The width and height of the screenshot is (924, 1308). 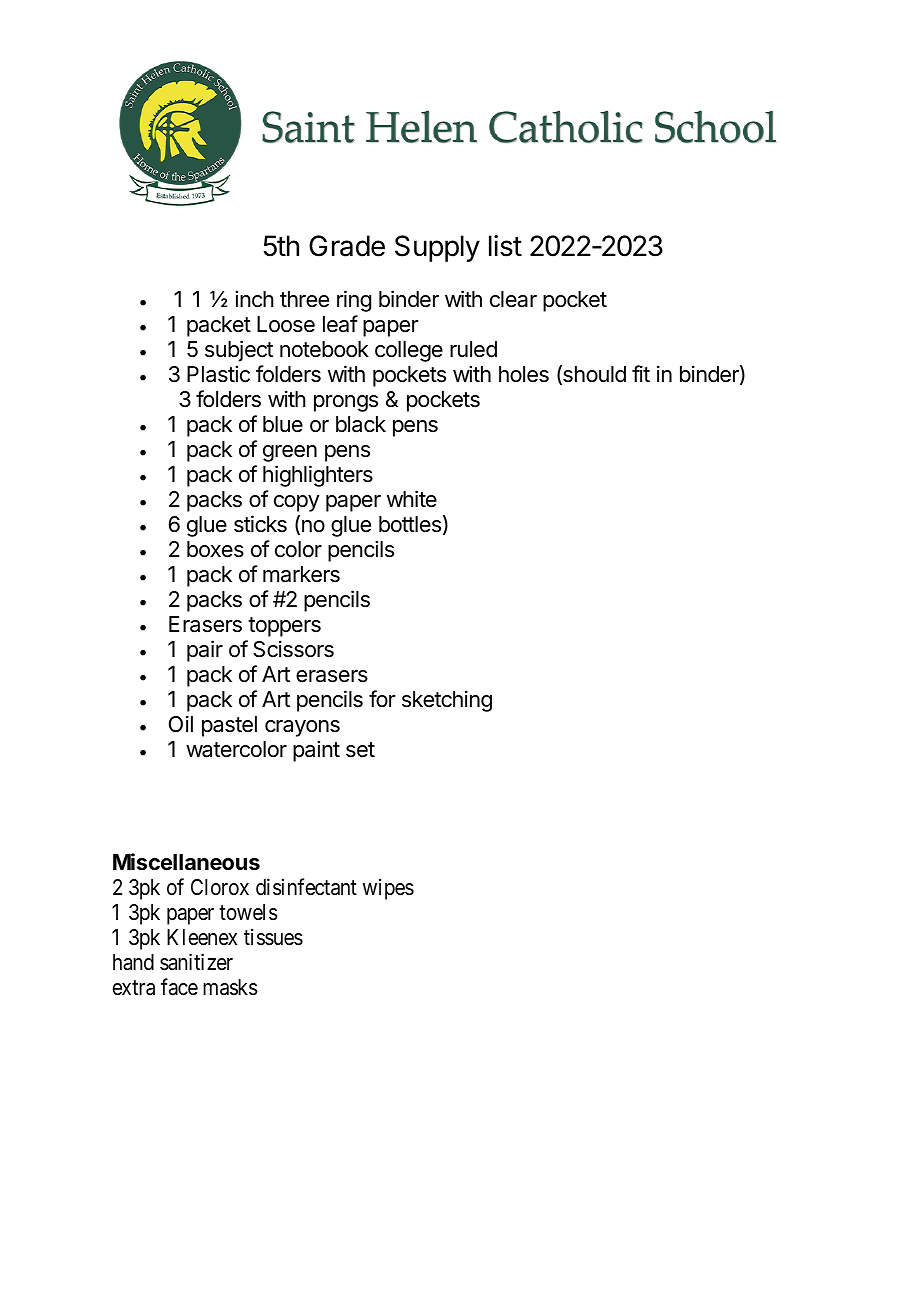 I want to click on Grade, so click(x=347, y=246).
